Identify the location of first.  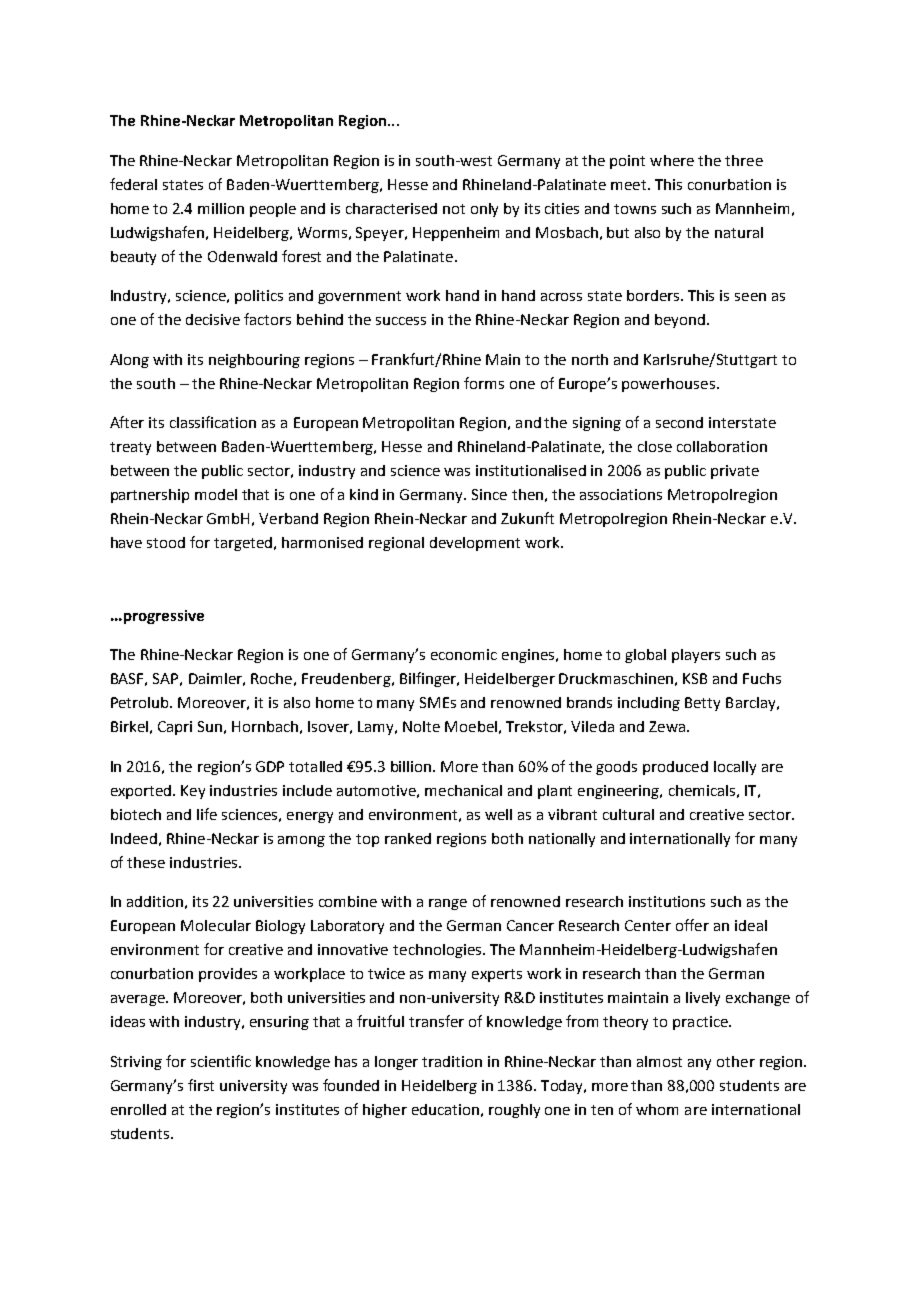
(201, 1085).
